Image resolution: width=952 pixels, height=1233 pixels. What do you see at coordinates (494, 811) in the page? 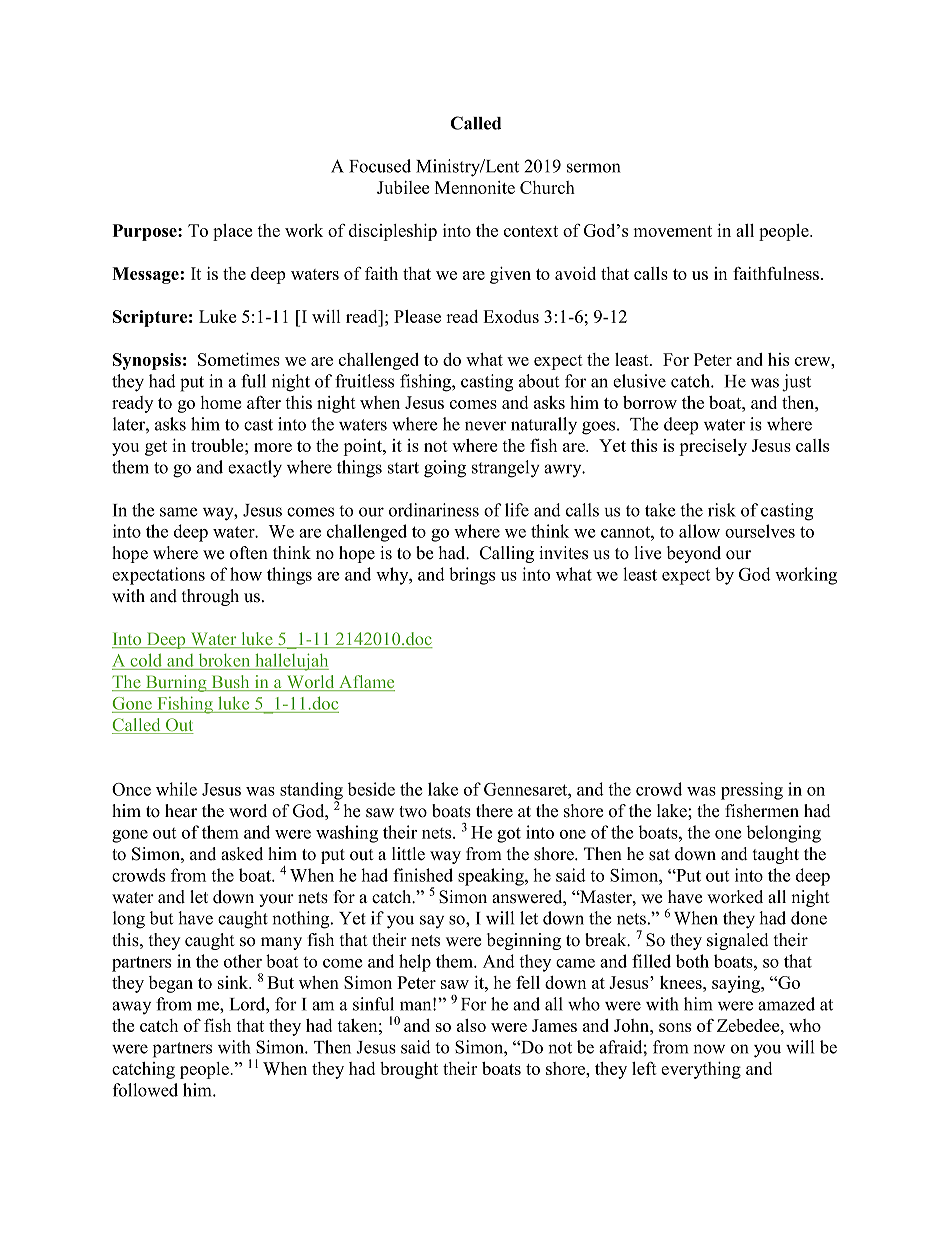
I see `there` at bounding box center [494, 811].
